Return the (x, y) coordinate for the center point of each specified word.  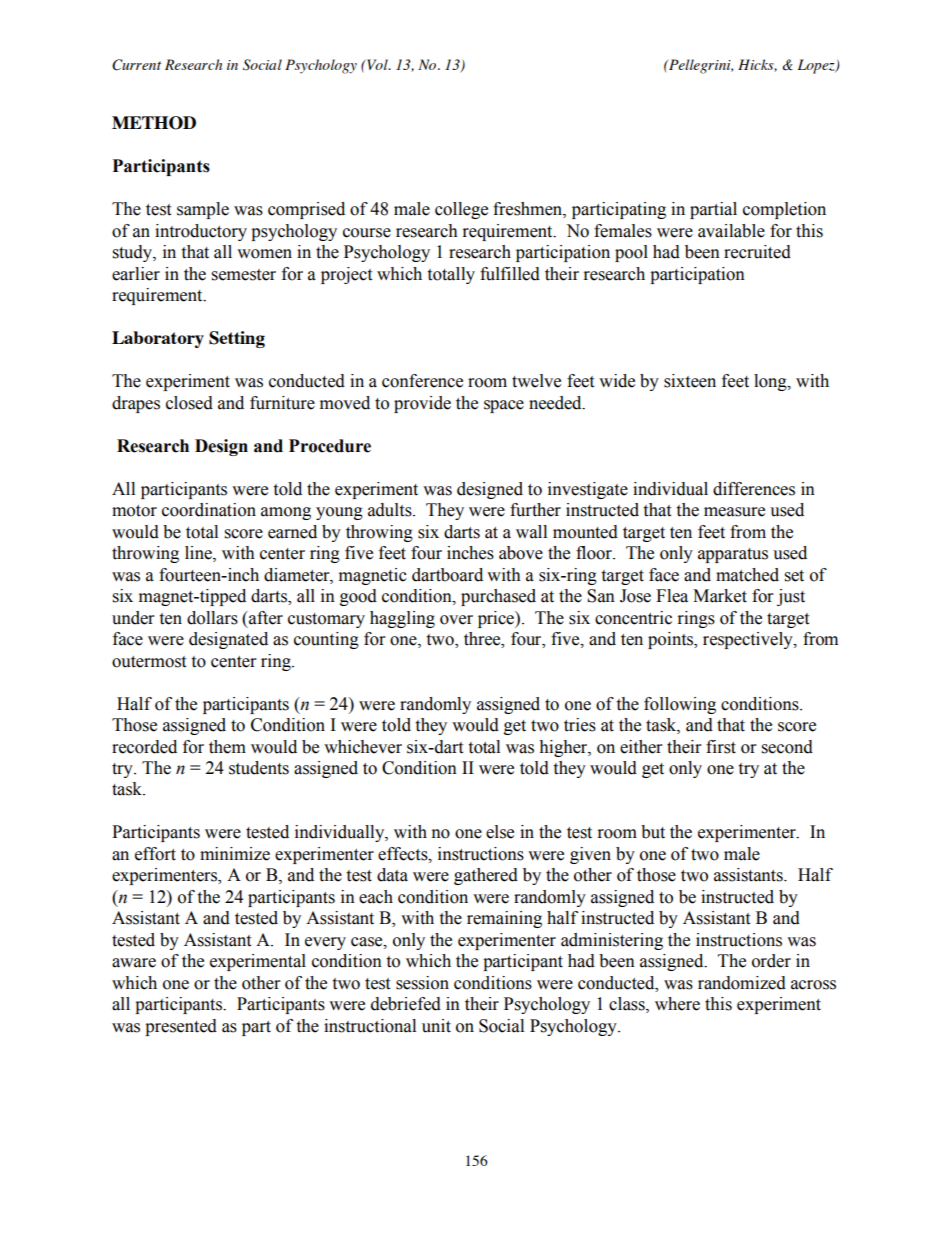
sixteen (690, 381)
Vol (377, 64)
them (227, 747)
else (500, 832)
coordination (209, 510)
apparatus (733, 555)
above (521, 553)
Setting (237, 339)
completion (784, 210)
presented (181, 1027)
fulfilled (510, 274)
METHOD (154, 123)
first (721, 747)
